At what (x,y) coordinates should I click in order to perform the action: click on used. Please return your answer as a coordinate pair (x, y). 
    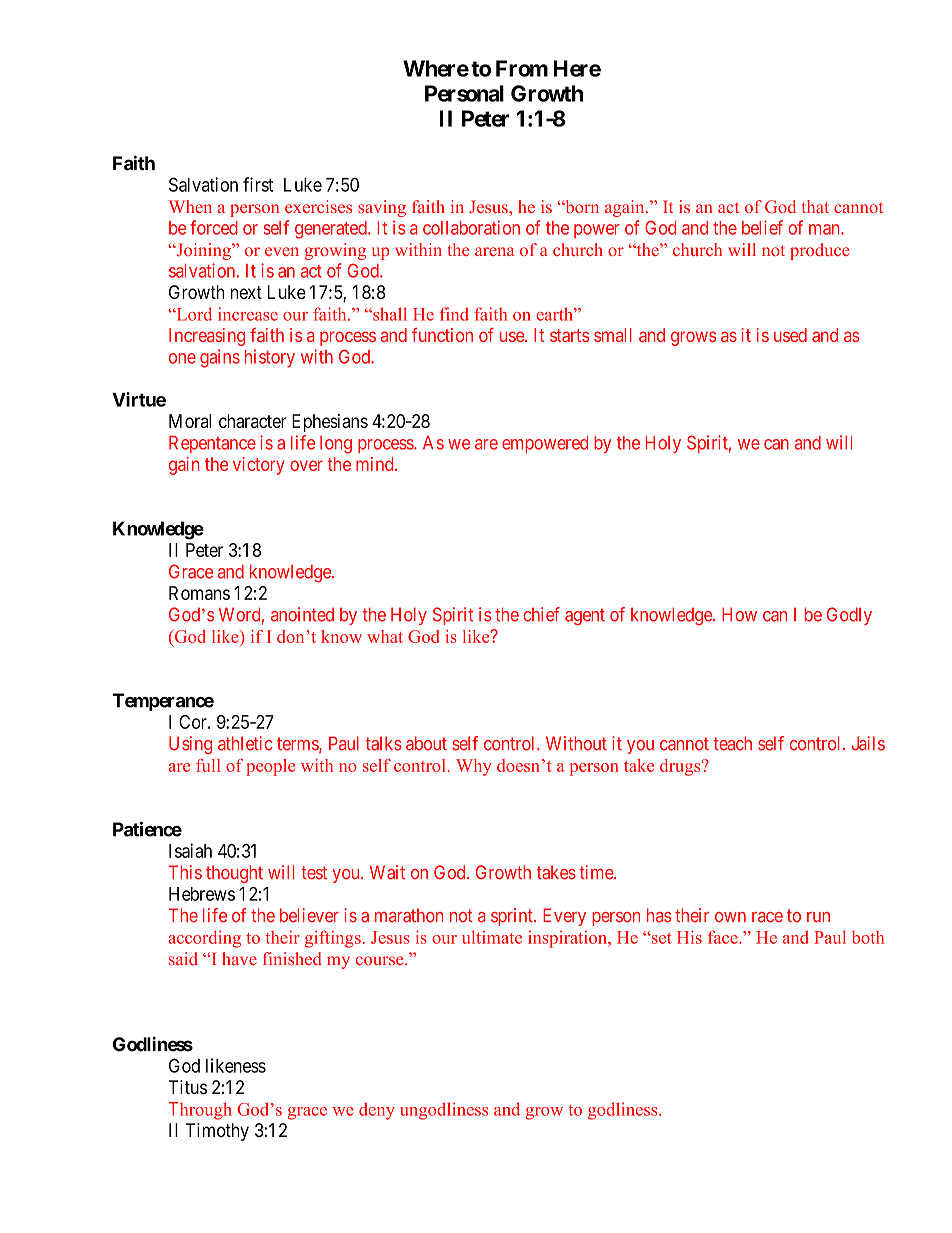
    Looking at the image, I should click on (790, 335).
